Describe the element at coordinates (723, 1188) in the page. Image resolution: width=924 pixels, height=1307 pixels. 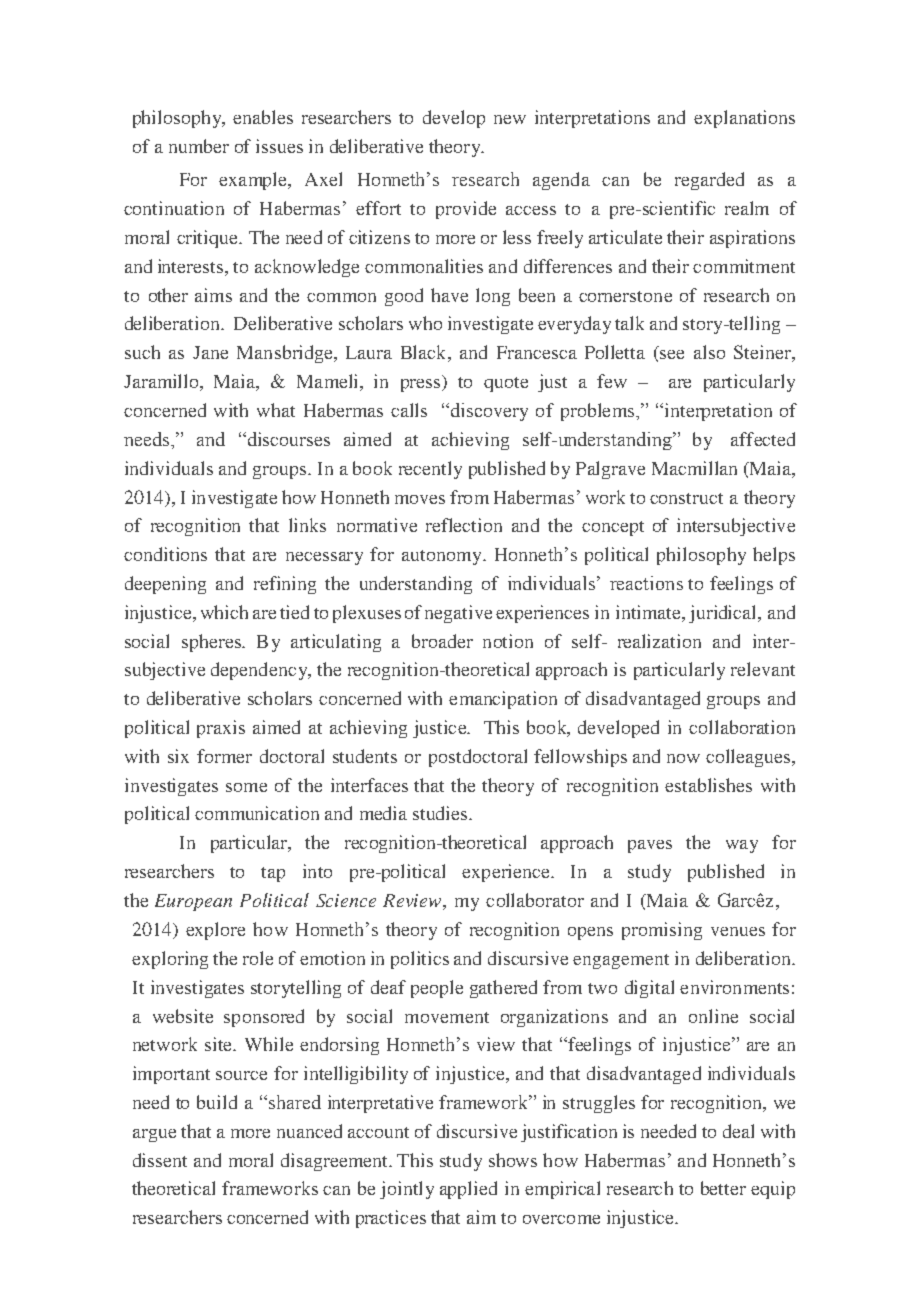
I see `better` at that location.
